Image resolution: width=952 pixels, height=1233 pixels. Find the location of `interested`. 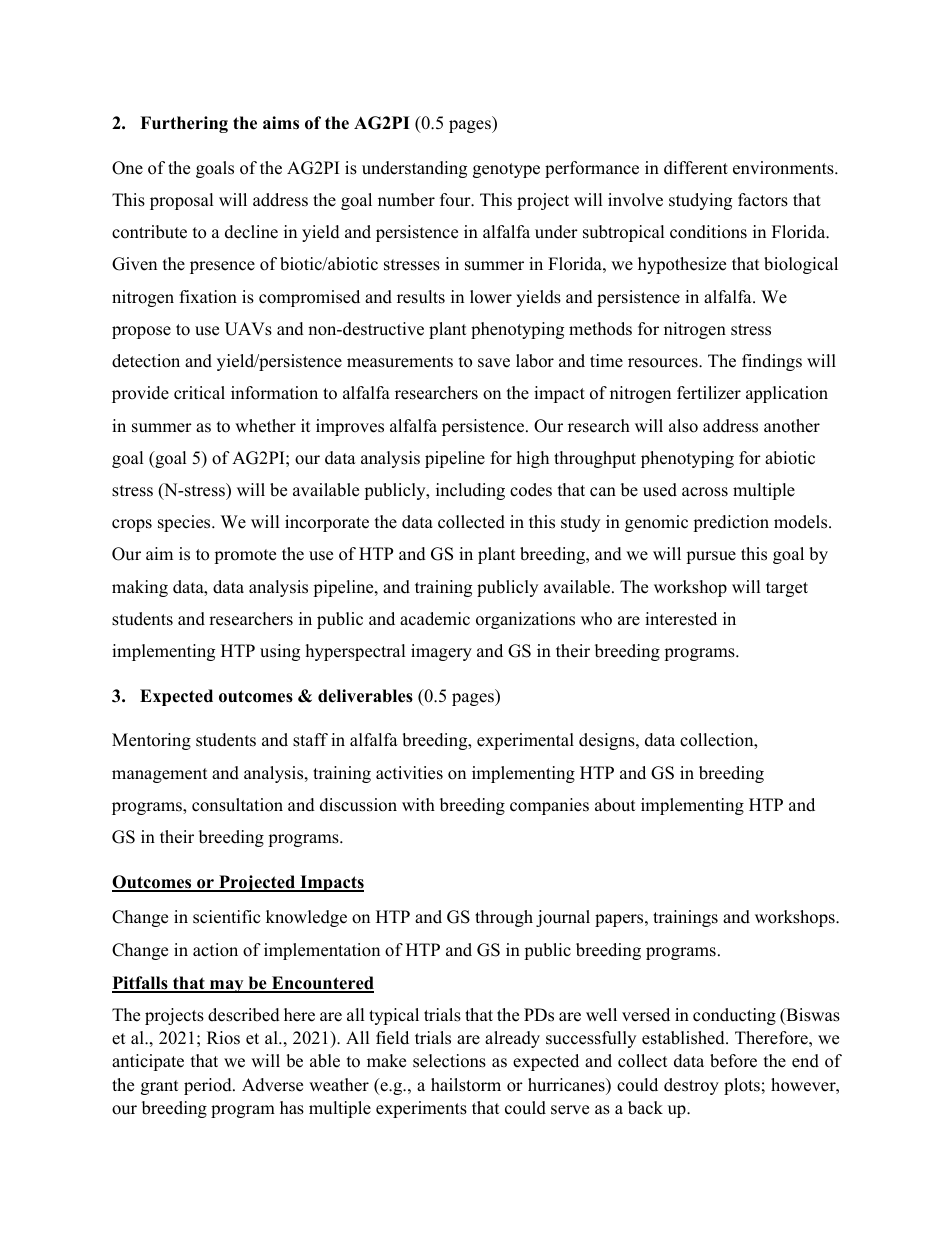

interested is located at coordinates (681, 619).
